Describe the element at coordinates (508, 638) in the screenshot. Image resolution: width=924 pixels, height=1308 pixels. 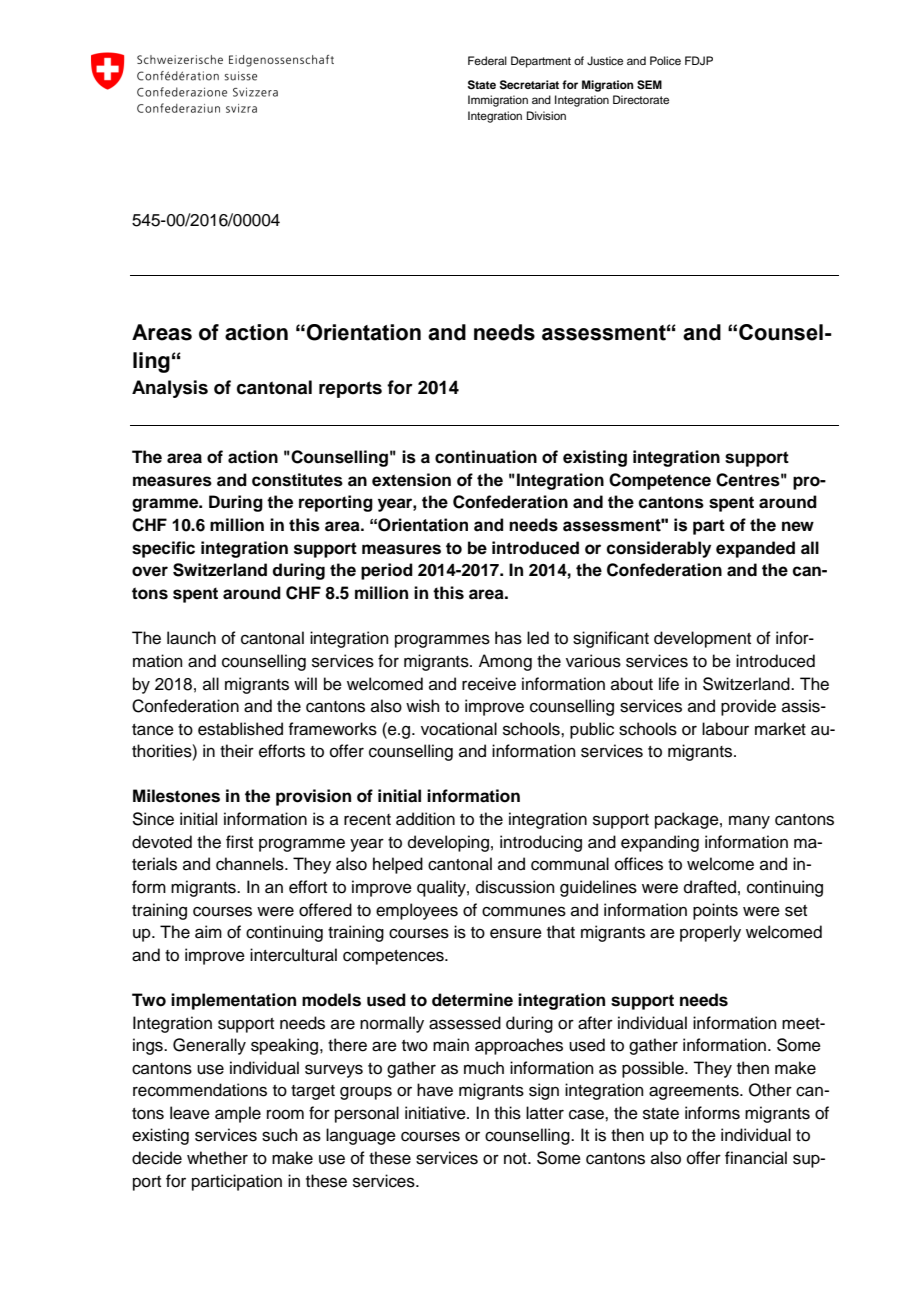
I see `has` at that location.
